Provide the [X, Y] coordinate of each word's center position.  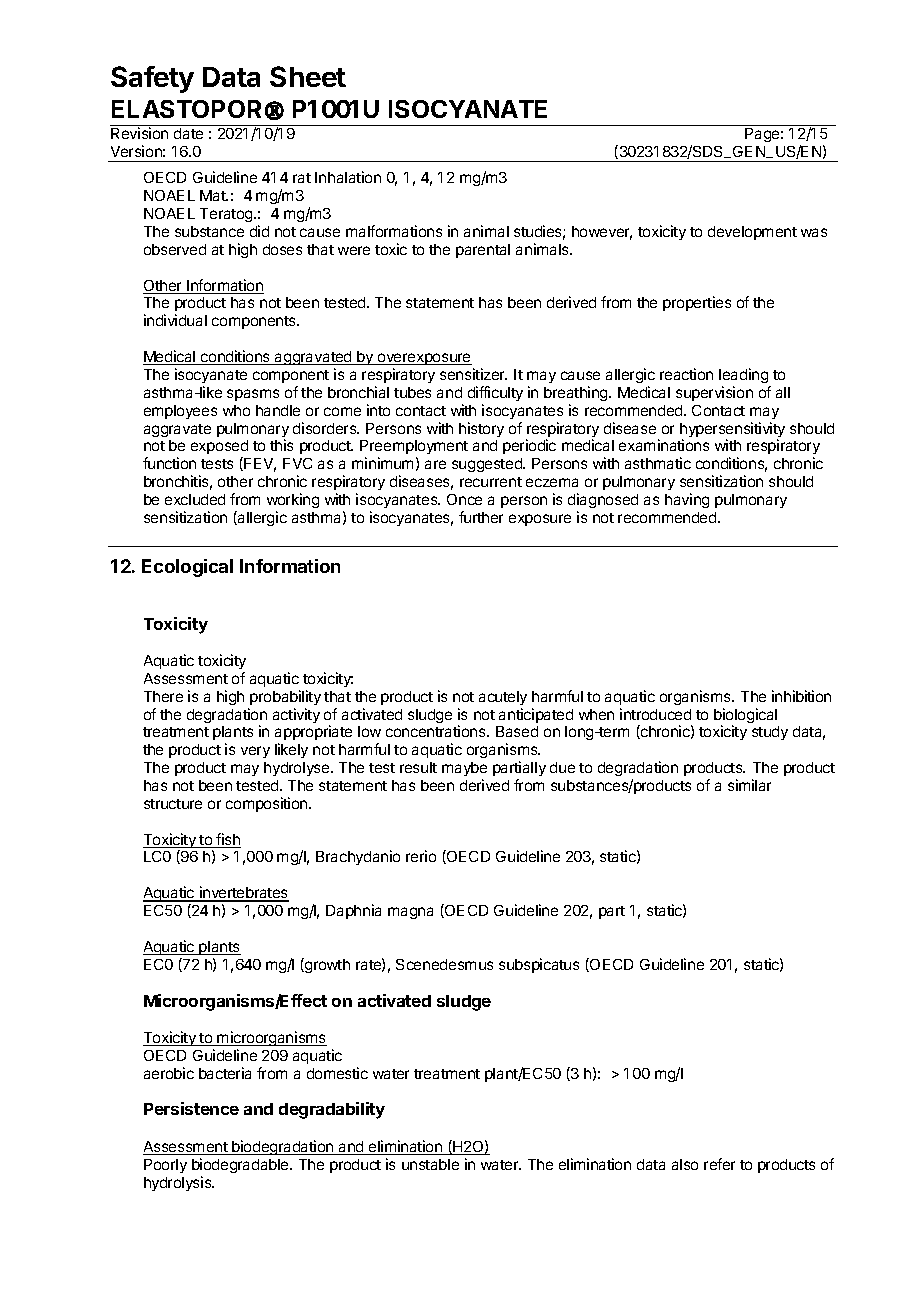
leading [743, 375]
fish [228, 840]
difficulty [495, 393]
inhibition [801, 696]
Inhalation [348, 177]
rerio [421, 856]
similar [749, 785]
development [752, 233]
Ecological [187, 568]
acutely [503, 698]
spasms [253, 395]
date [188, 133]
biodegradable [241, 1165]
